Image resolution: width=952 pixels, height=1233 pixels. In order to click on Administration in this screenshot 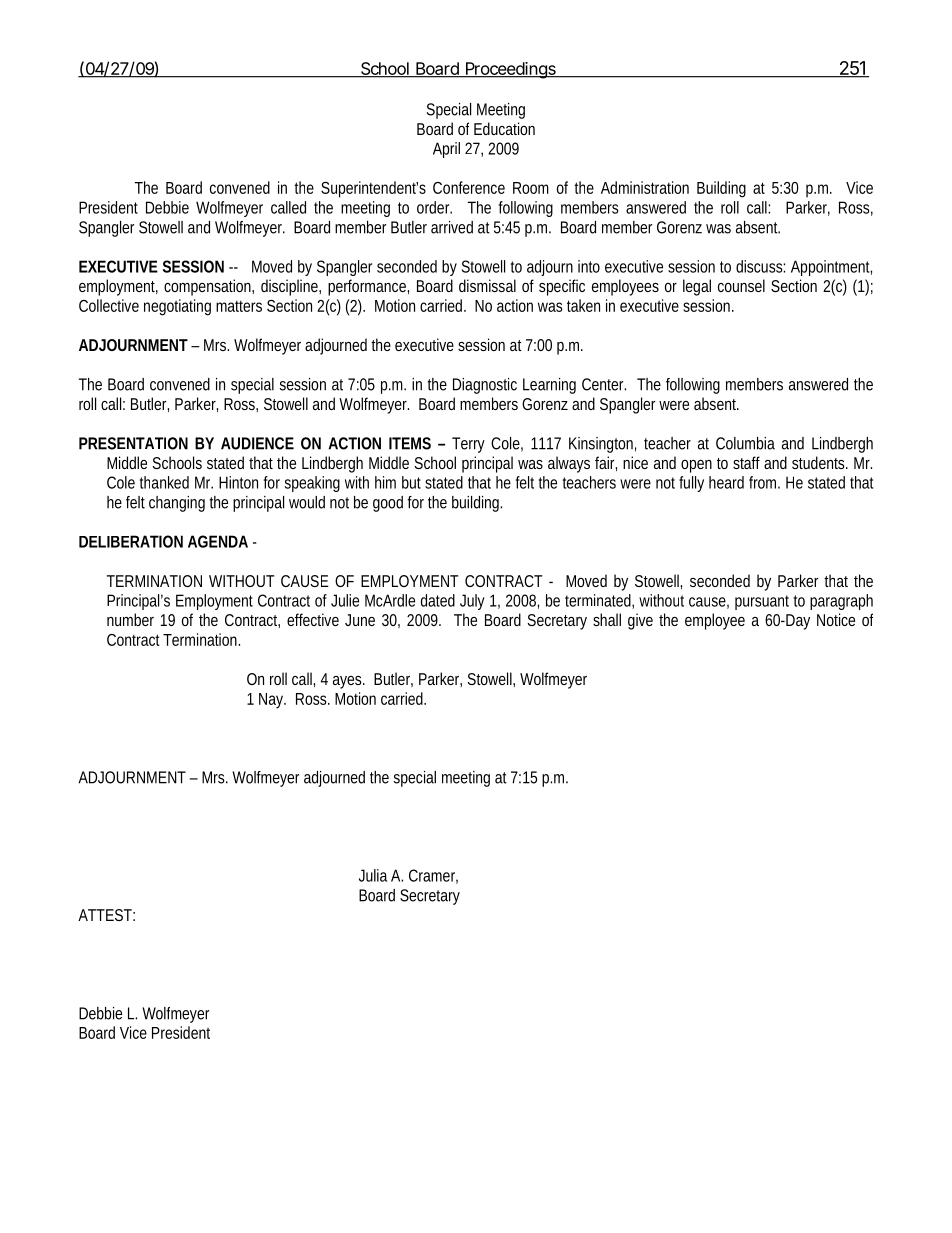, I will do `click(645, 187)`.
